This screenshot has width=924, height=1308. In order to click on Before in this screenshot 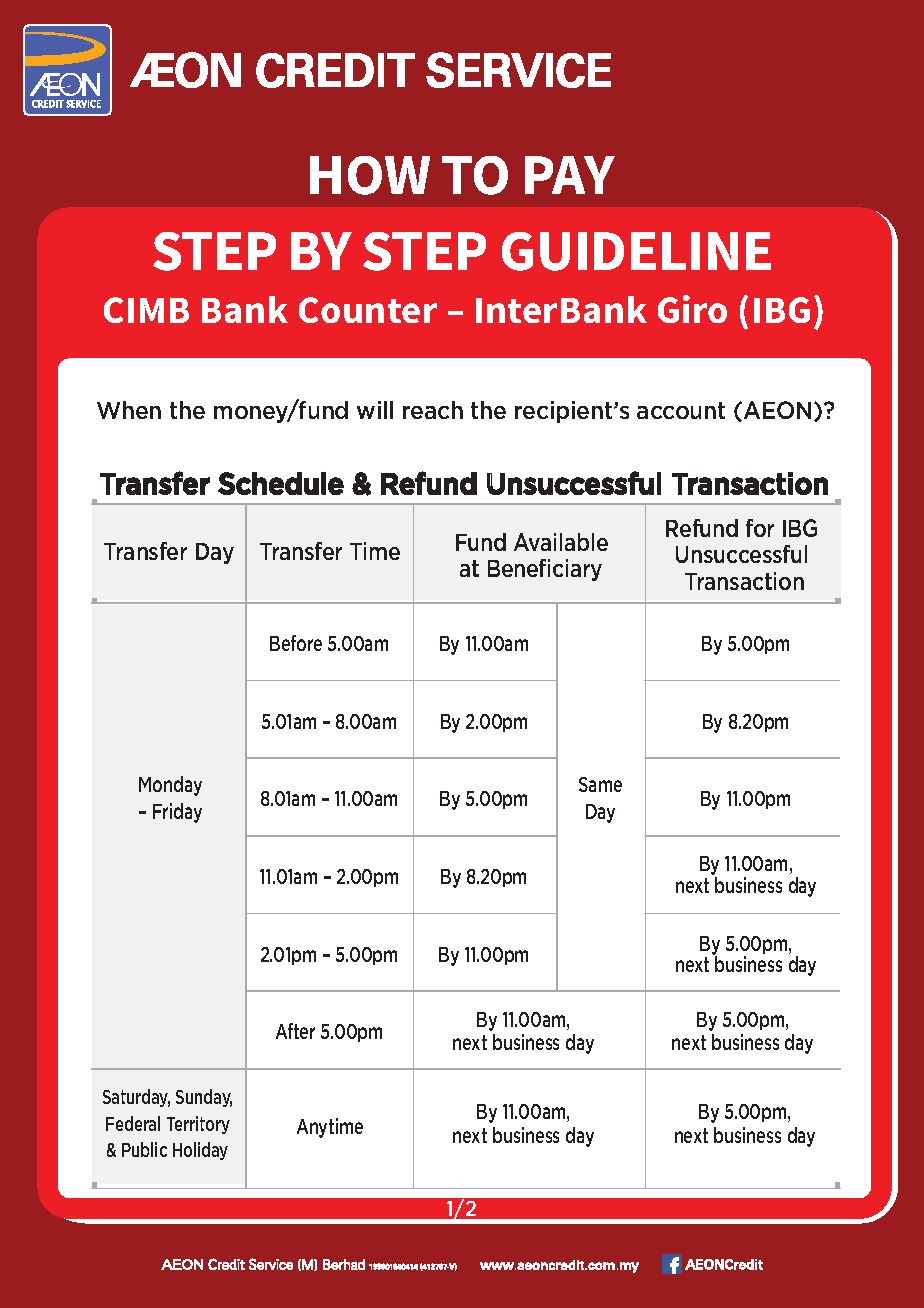, I will do `click(296, 643)`.
